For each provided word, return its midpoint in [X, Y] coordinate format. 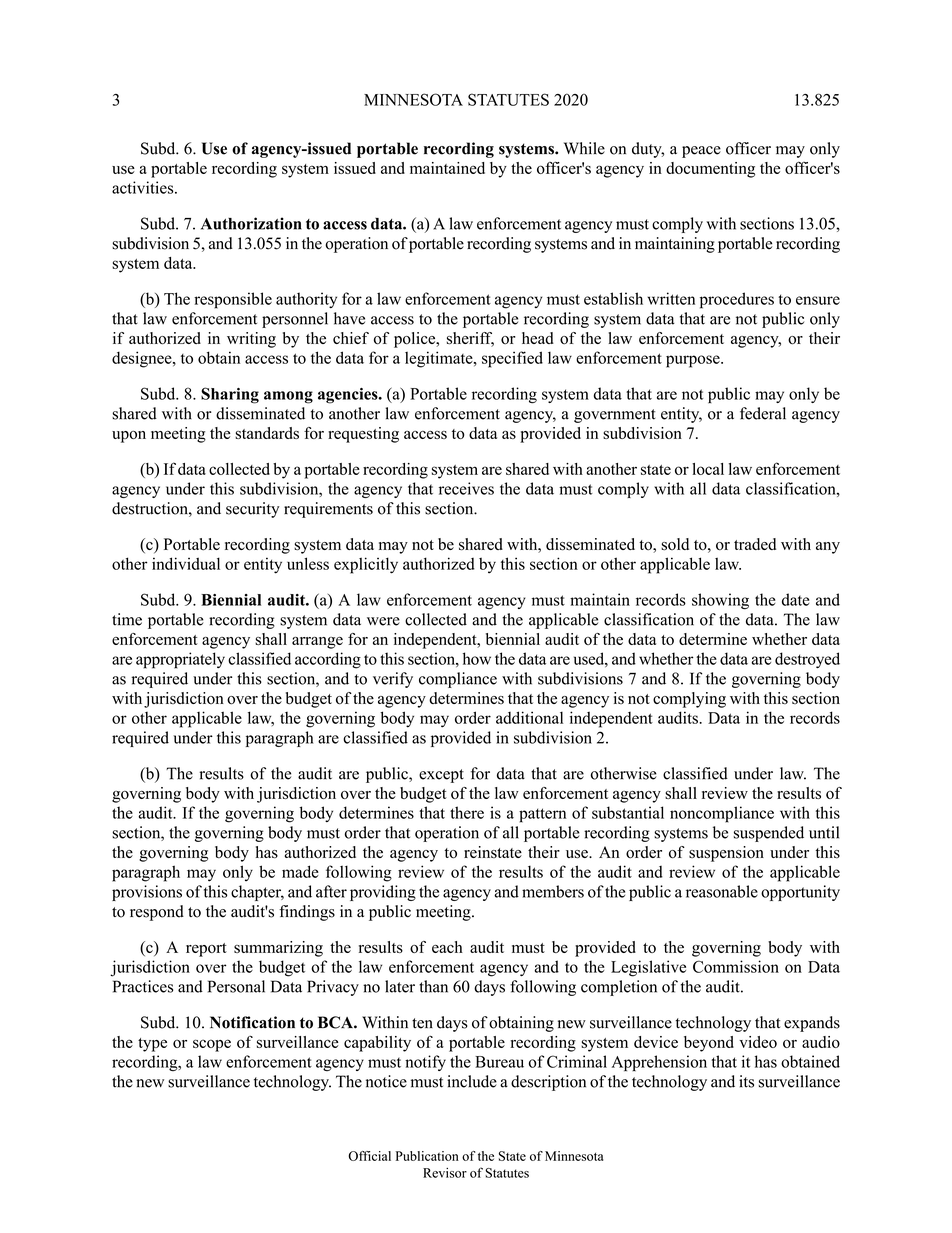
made [300, 871]
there [467, 812]
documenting [710, 170]
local [708, 469]
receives [466, 488]
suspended [768, 834]
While [584, 148]
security [252, 510]
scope [212, 1045]
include [472, 1081]
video [758, 1042]
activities [144, 187]
